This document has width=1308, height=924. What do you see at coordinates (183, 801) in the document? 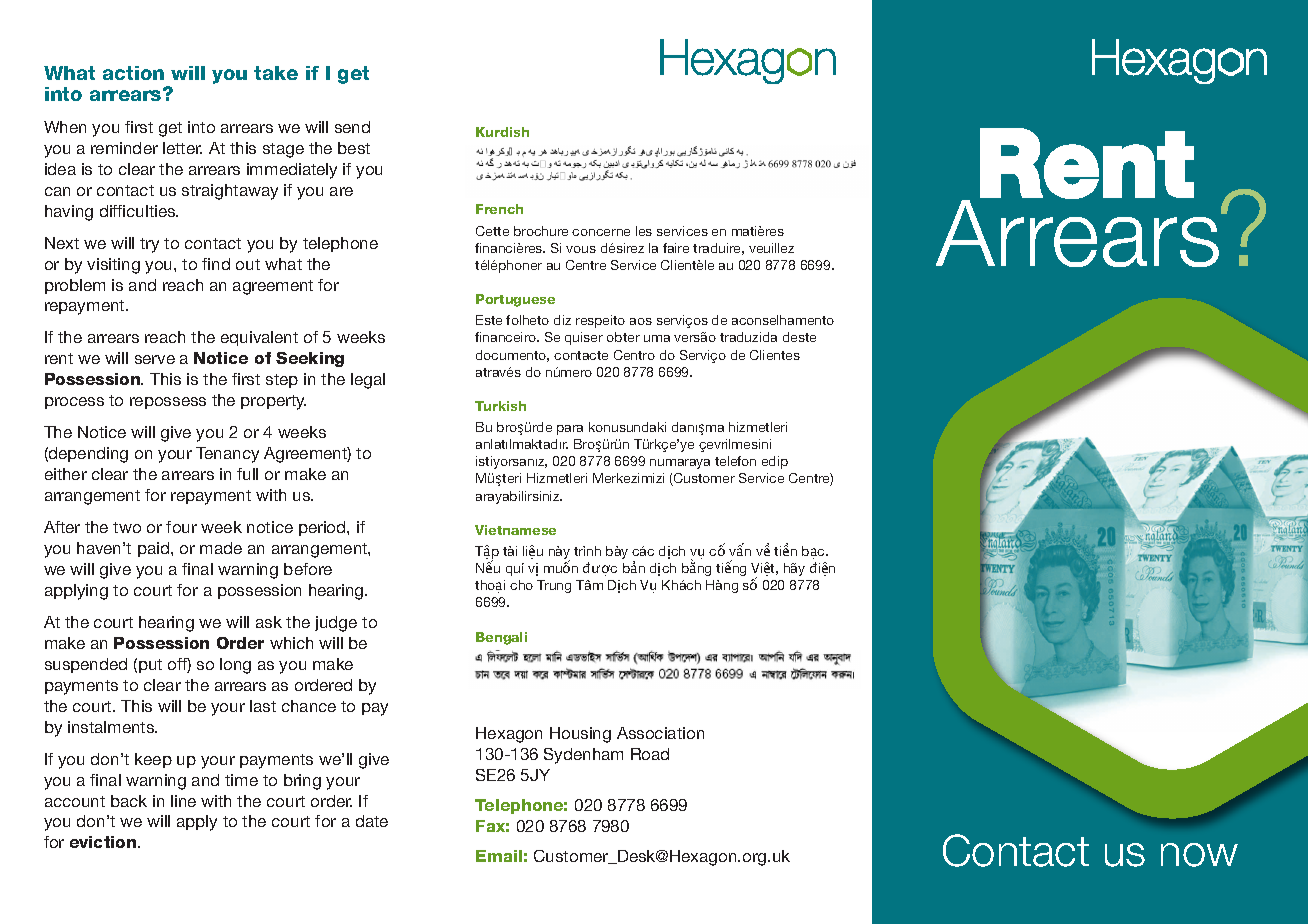
I see `line` at bounding box center [183, 801].
